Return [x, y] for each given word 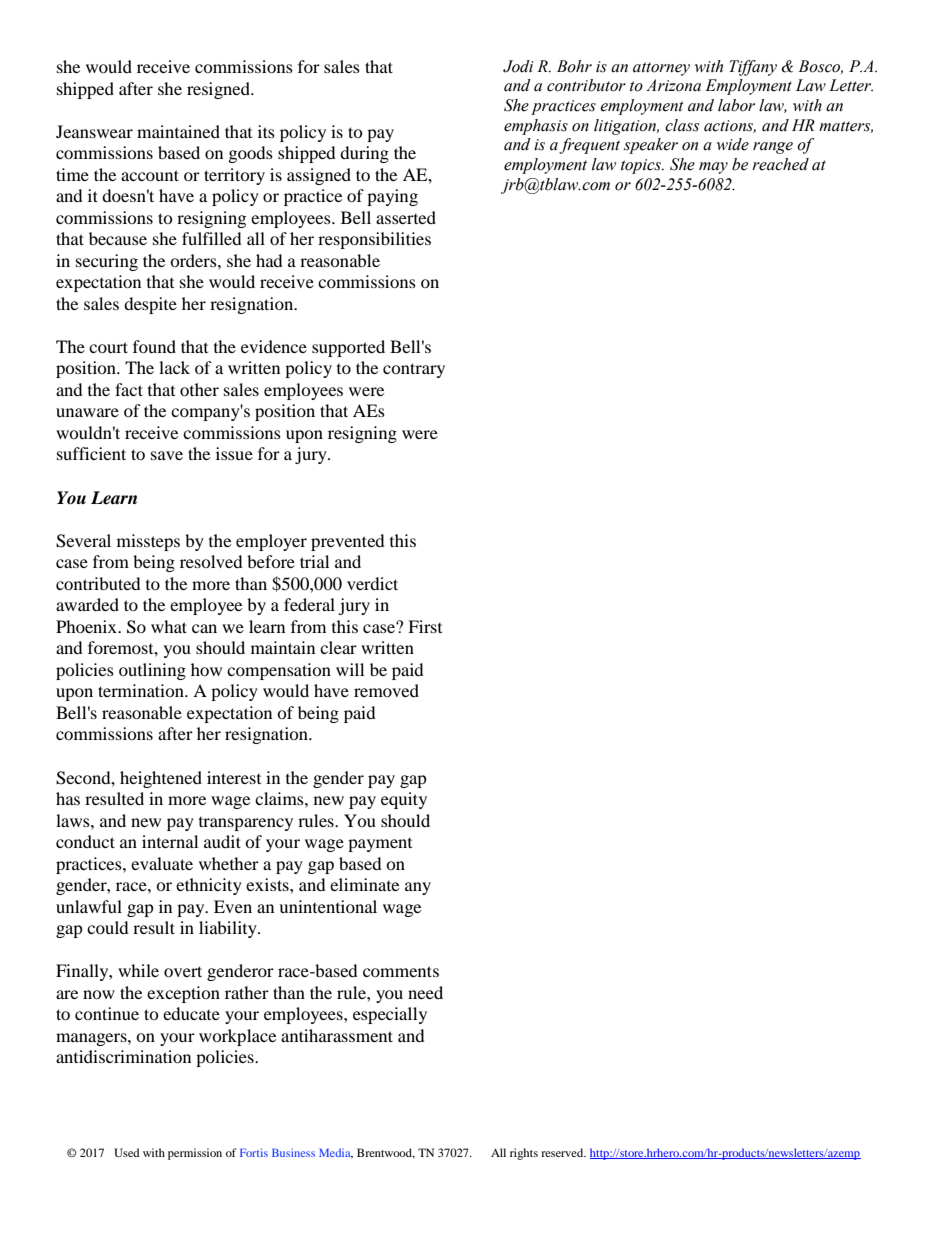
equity [404, 800]
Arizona [673, 85]
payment [380, 845]
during [364, 154]
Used [127, 1152]
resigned [220, 90]
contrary [414, 370]
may [713, 168]
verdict [372, 583]
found [154, 346]
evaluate [162, 863]
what [169, 626]
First [425, 626]
